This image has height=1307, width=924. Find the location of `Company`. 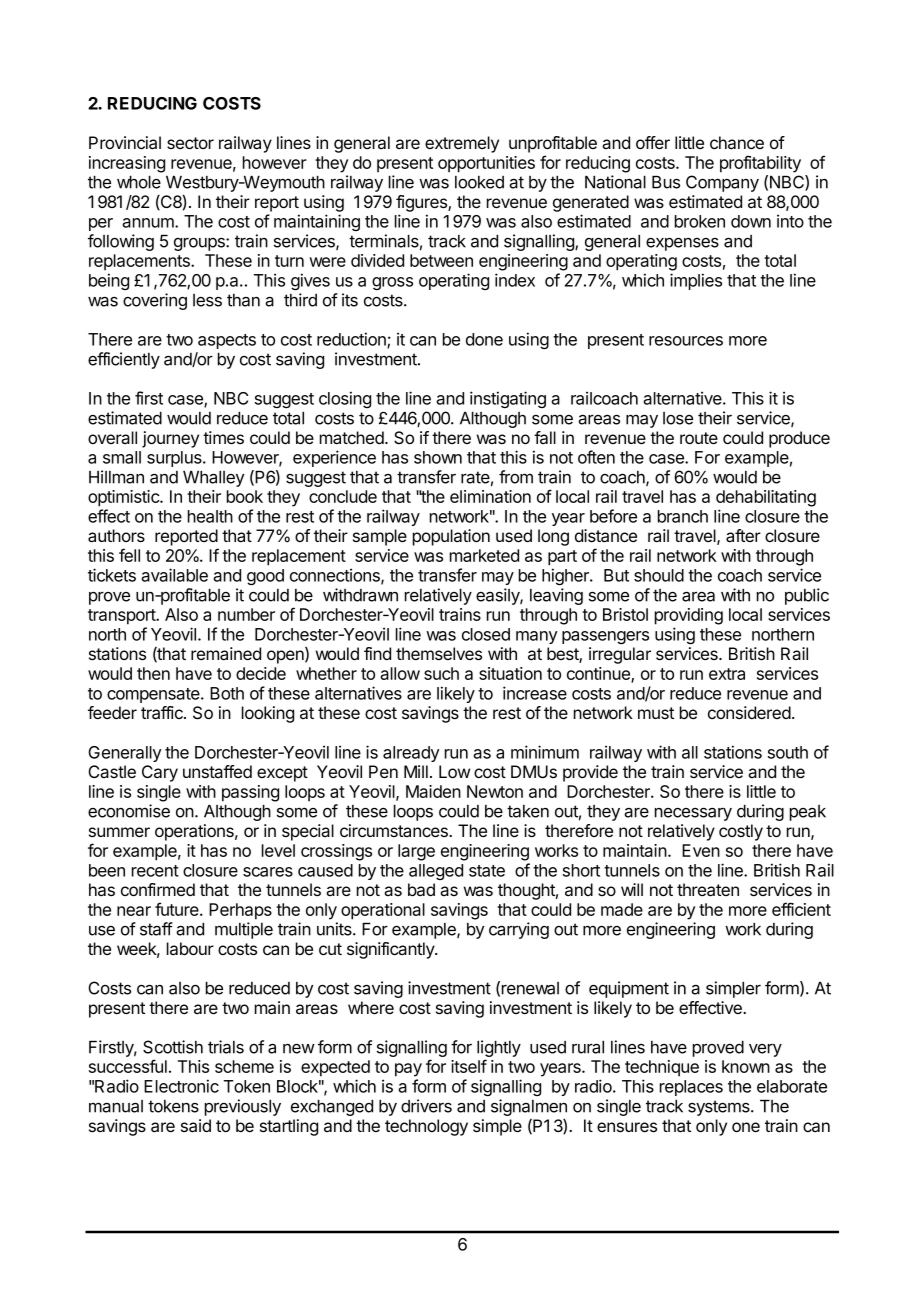

Company is located at coordinates (722, 183).
